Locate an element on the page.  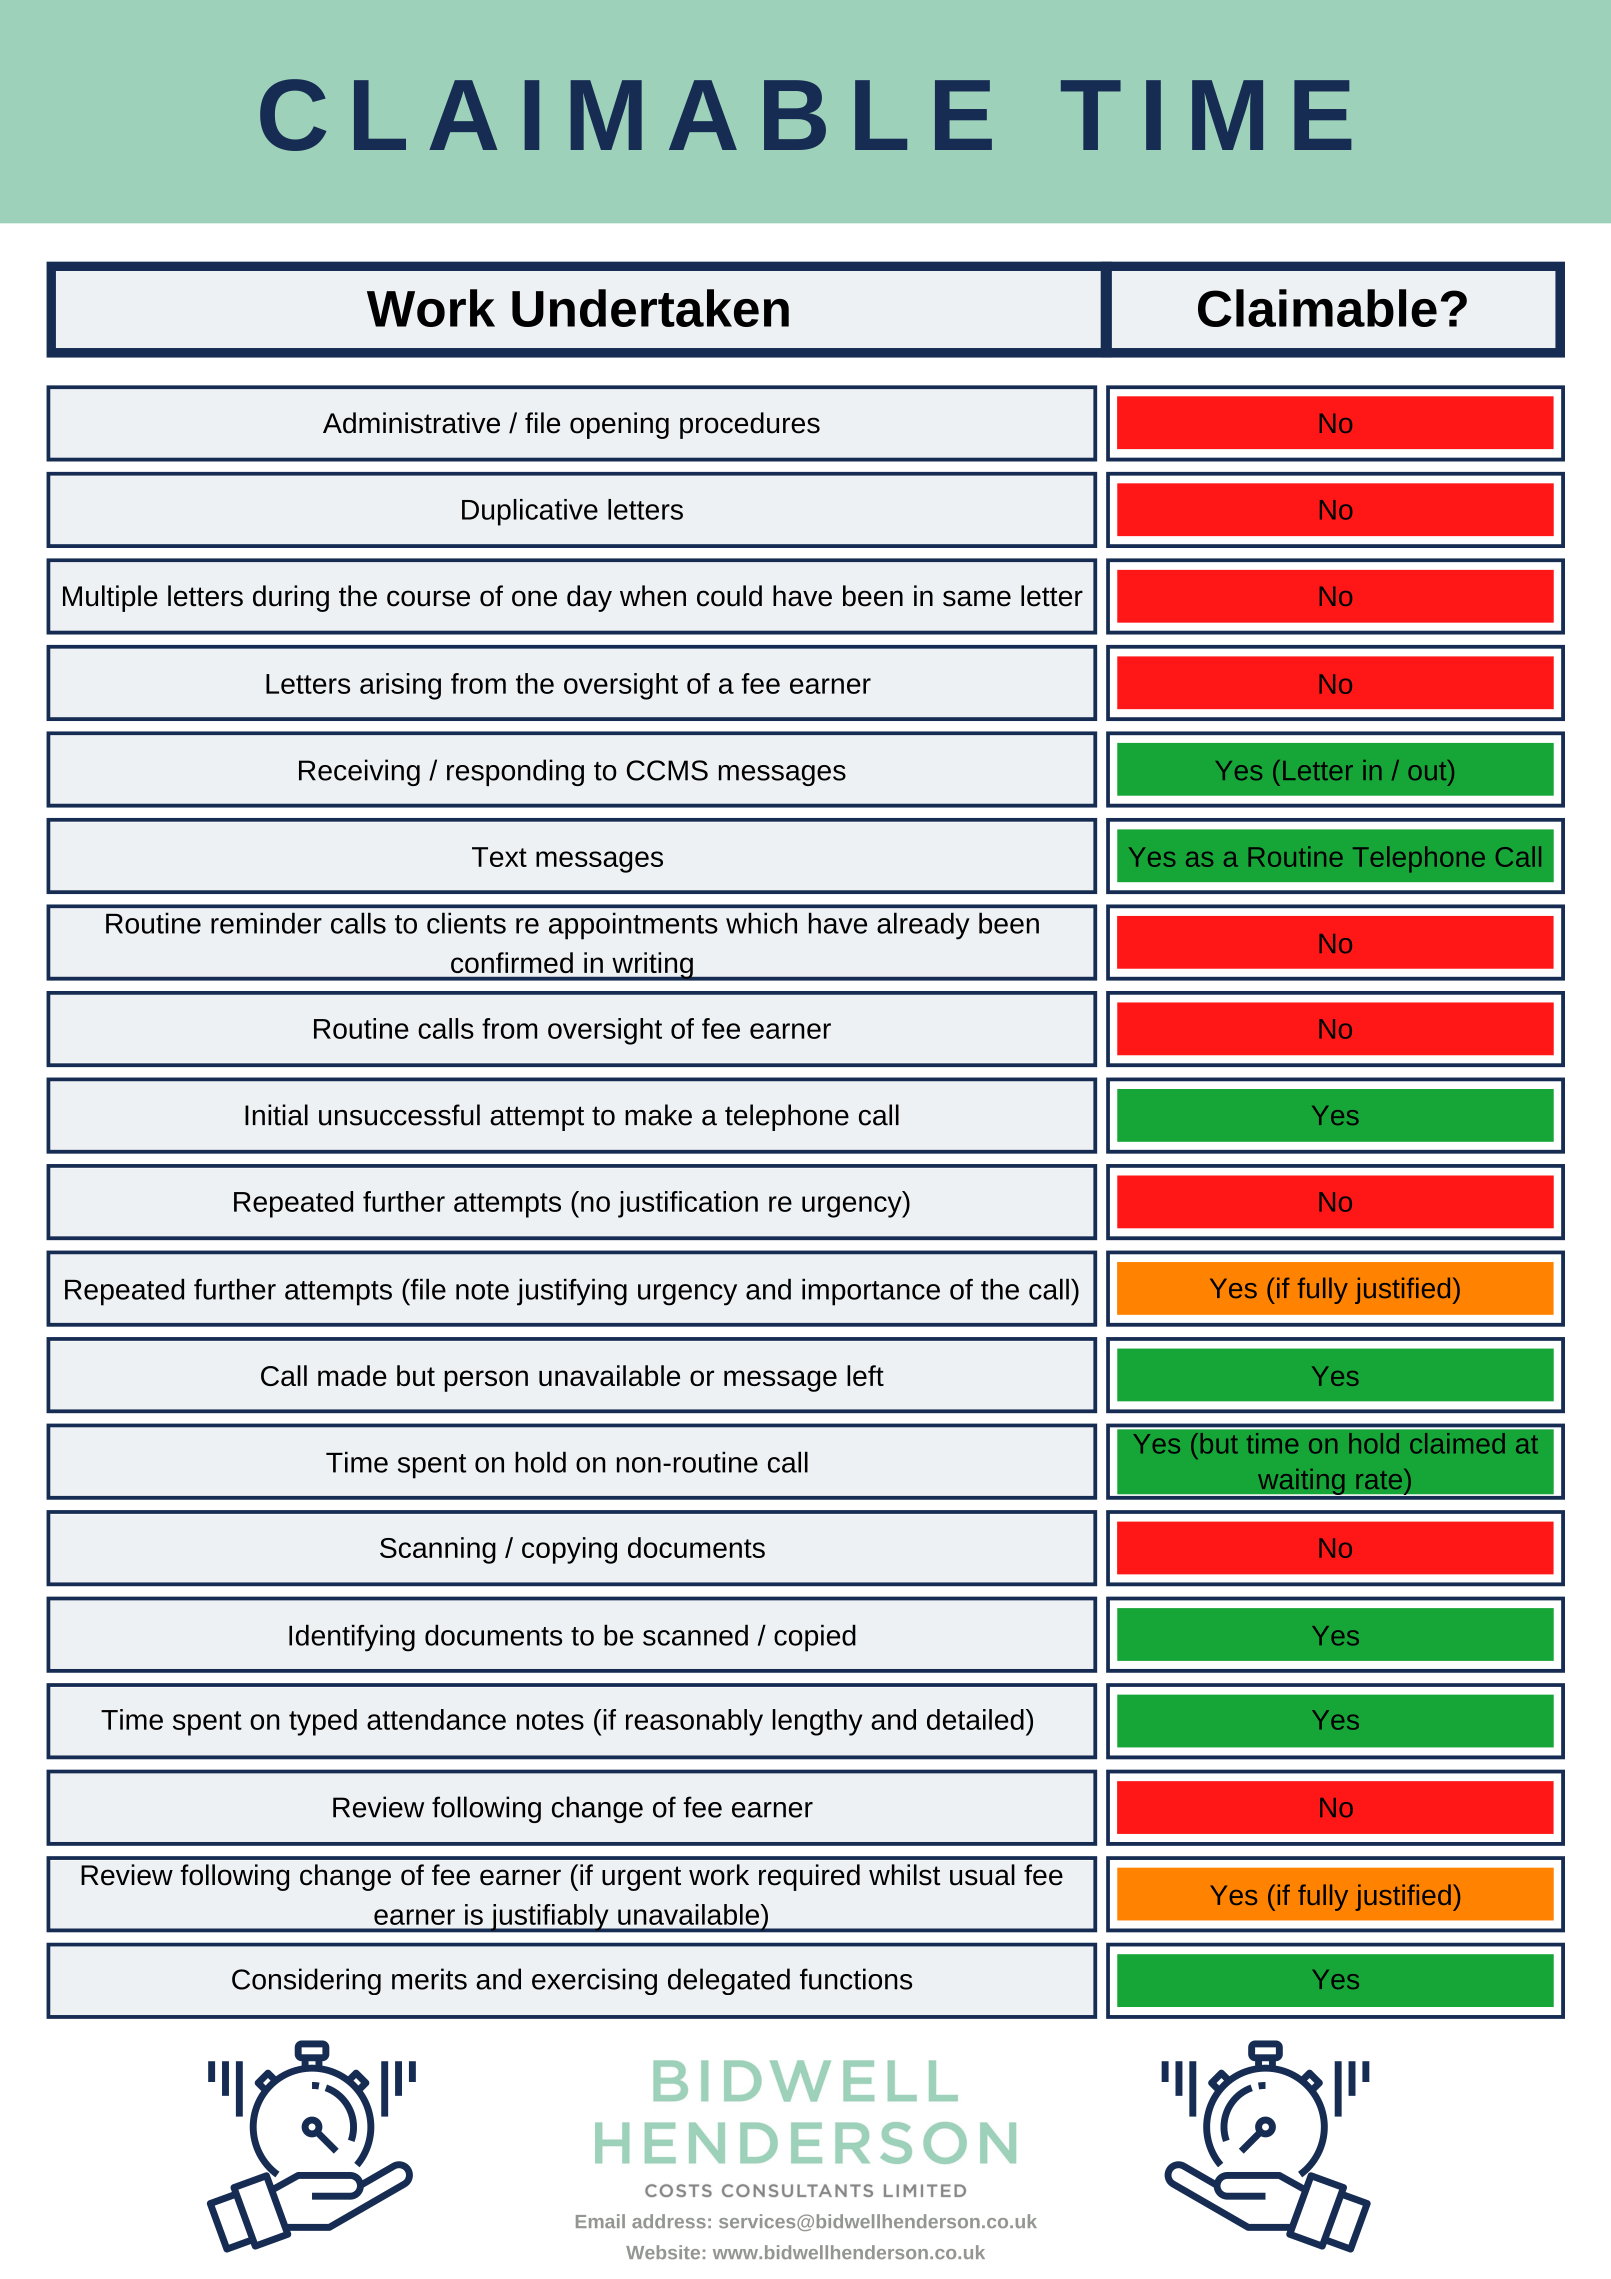
procedures is located at coordinates (750, 425).
